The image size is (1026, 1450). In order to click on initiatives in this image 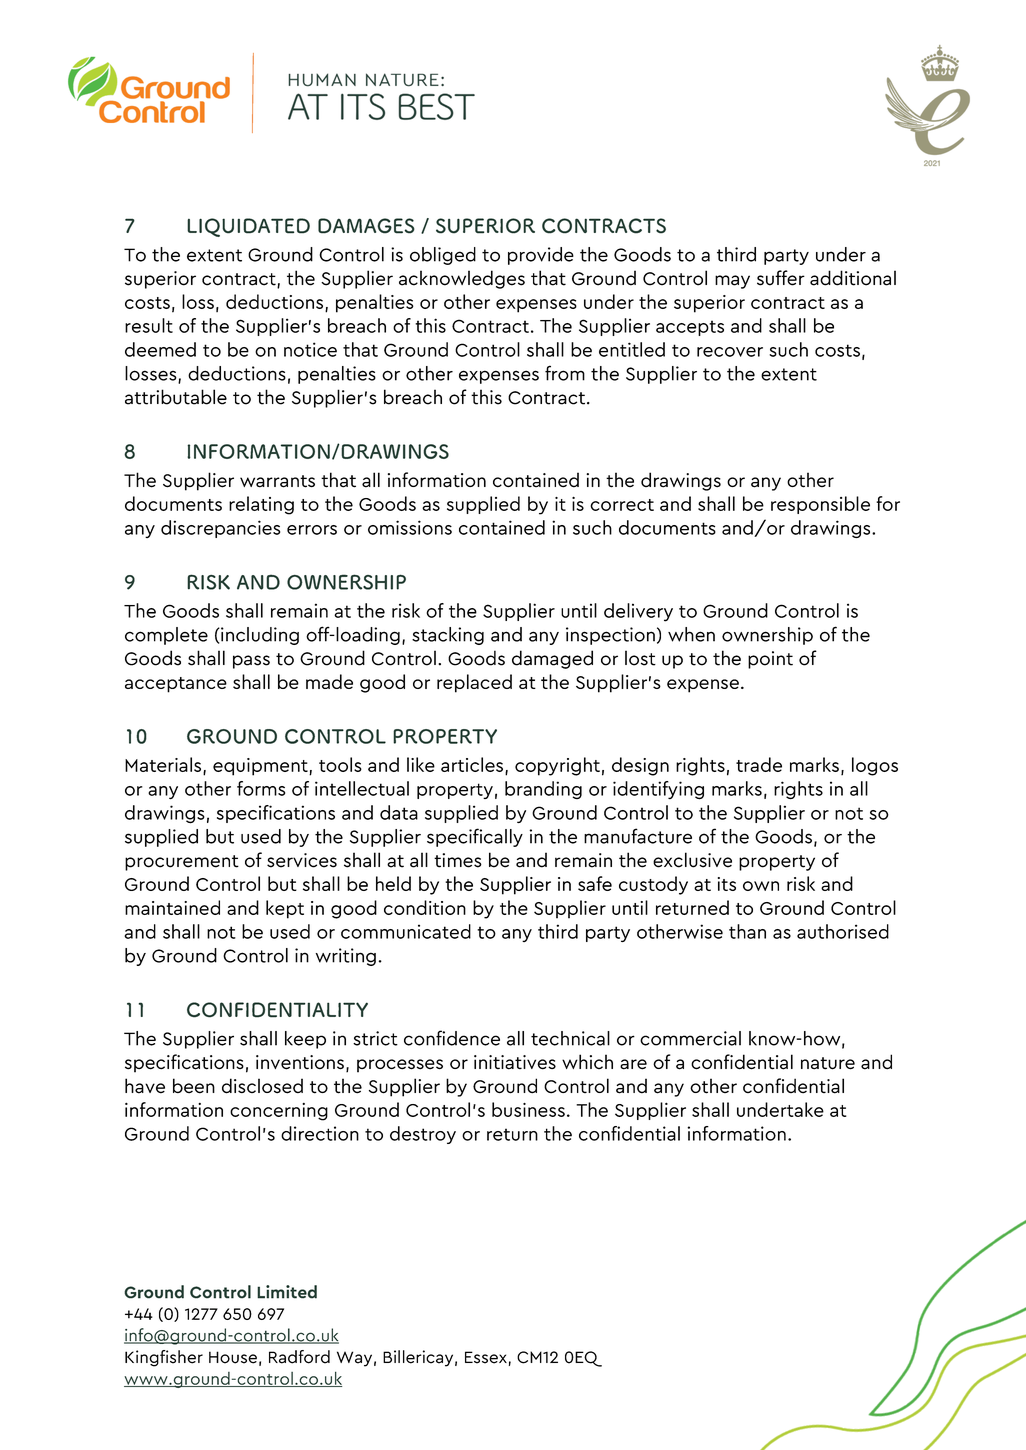, I will do `click(515, 1062)`.
